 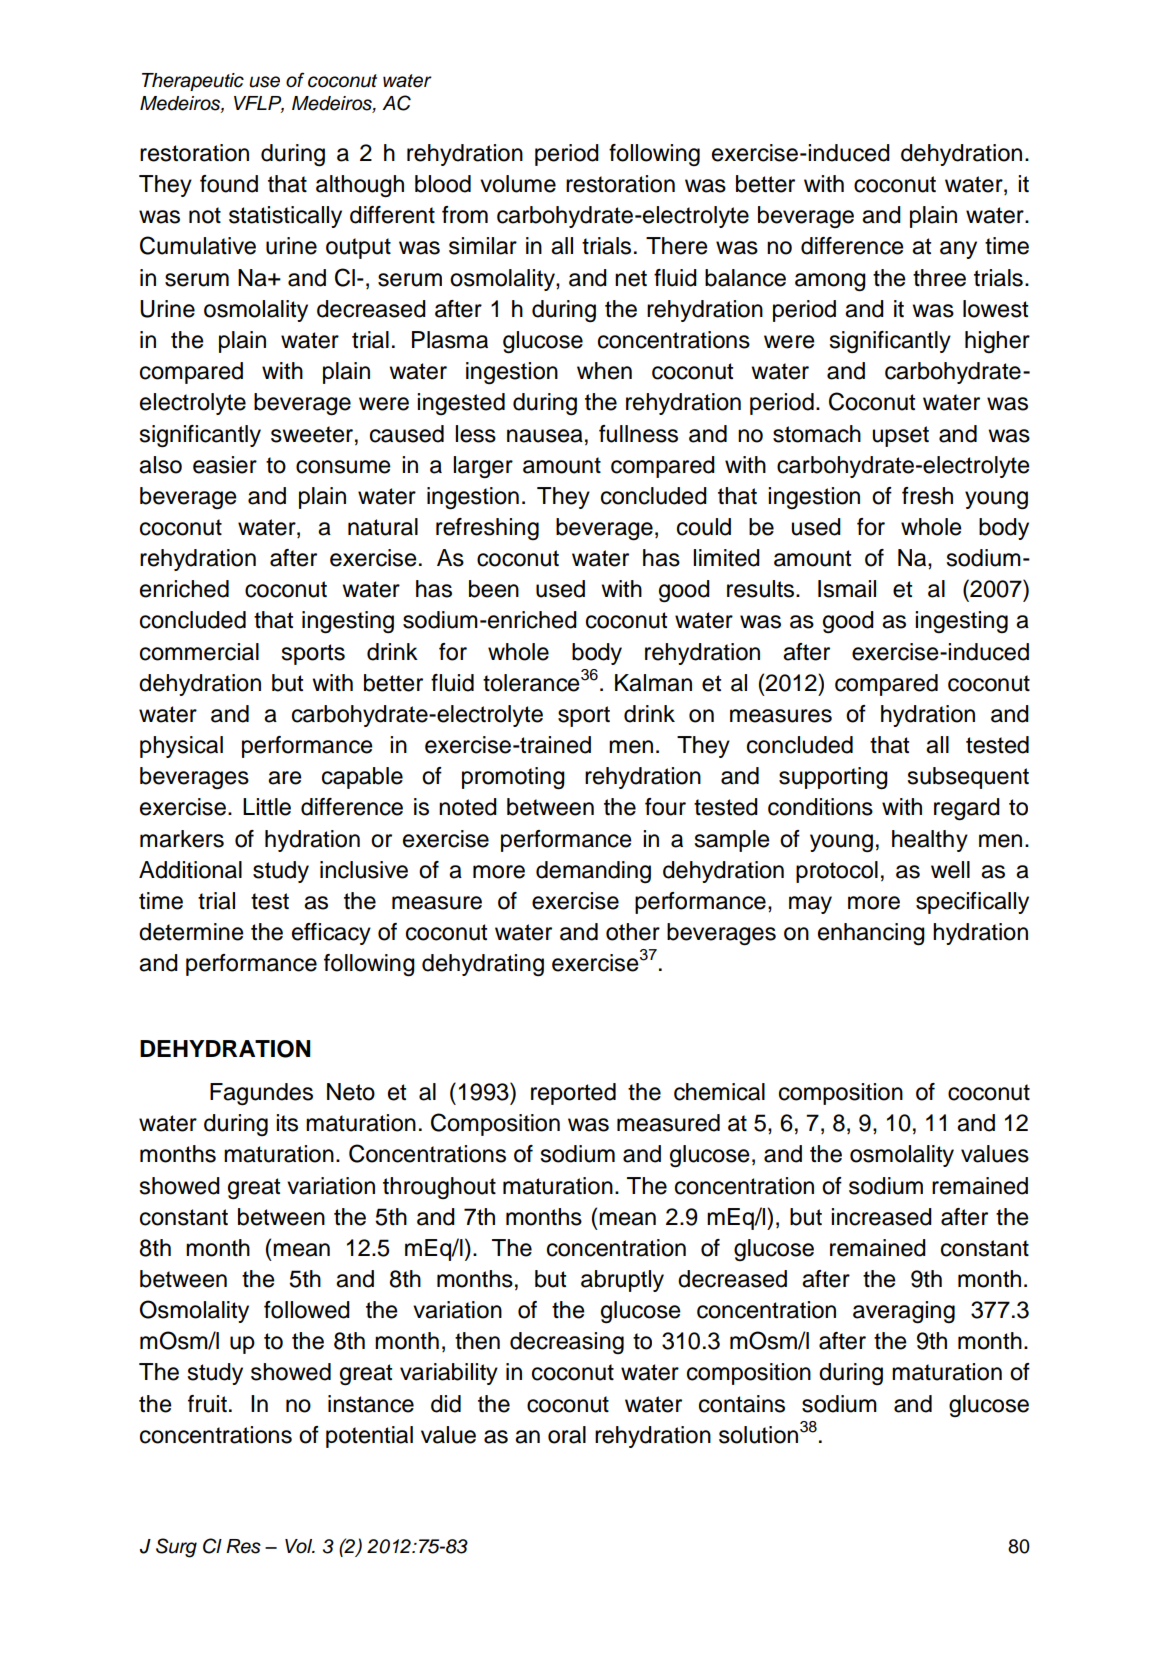 What do you see at coordinates (518, 184) in the image?
I see `volume` at bounding box center [518, 184].
